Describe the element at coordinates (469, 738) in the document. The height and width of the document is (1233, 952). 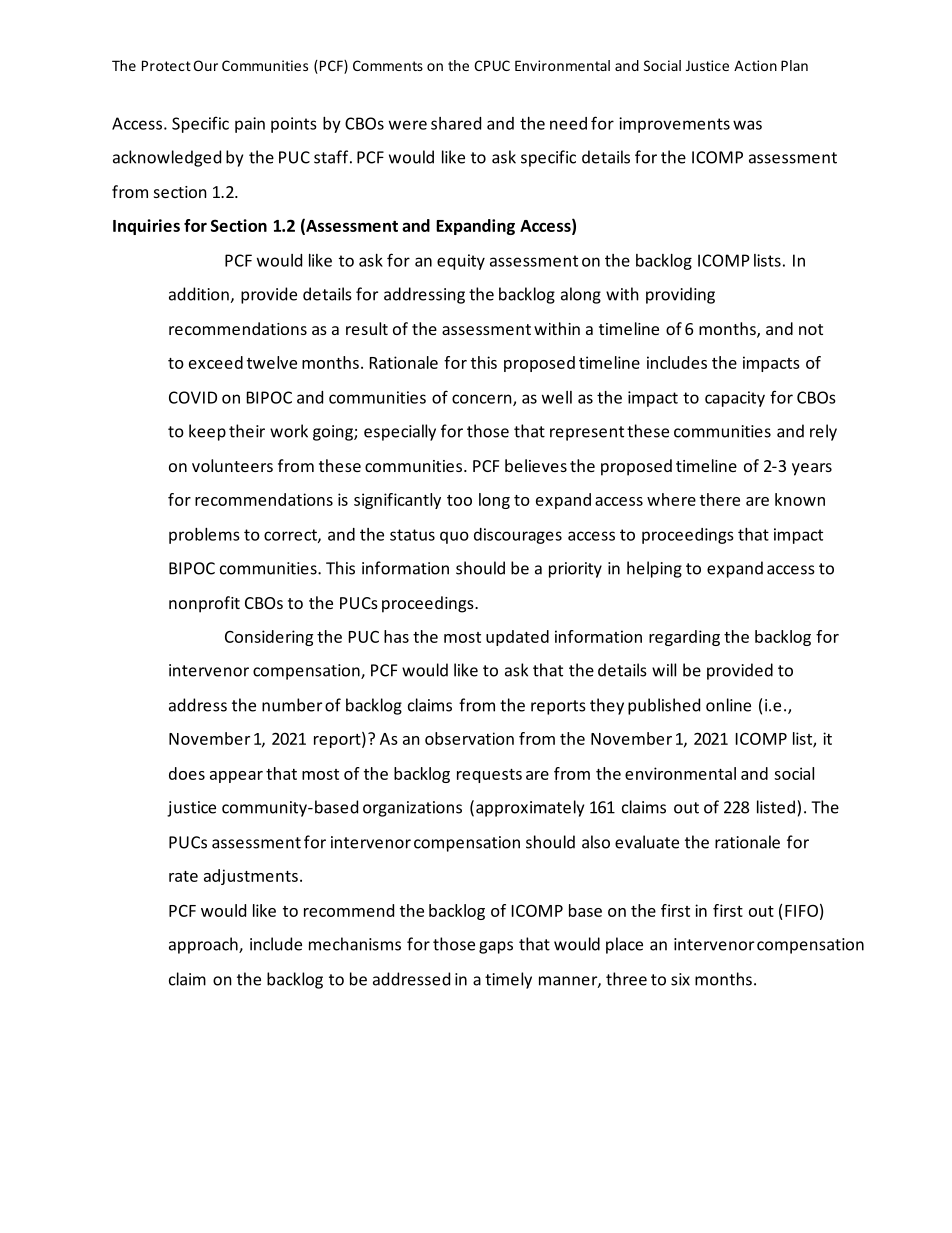
I see `observation` at that location.
